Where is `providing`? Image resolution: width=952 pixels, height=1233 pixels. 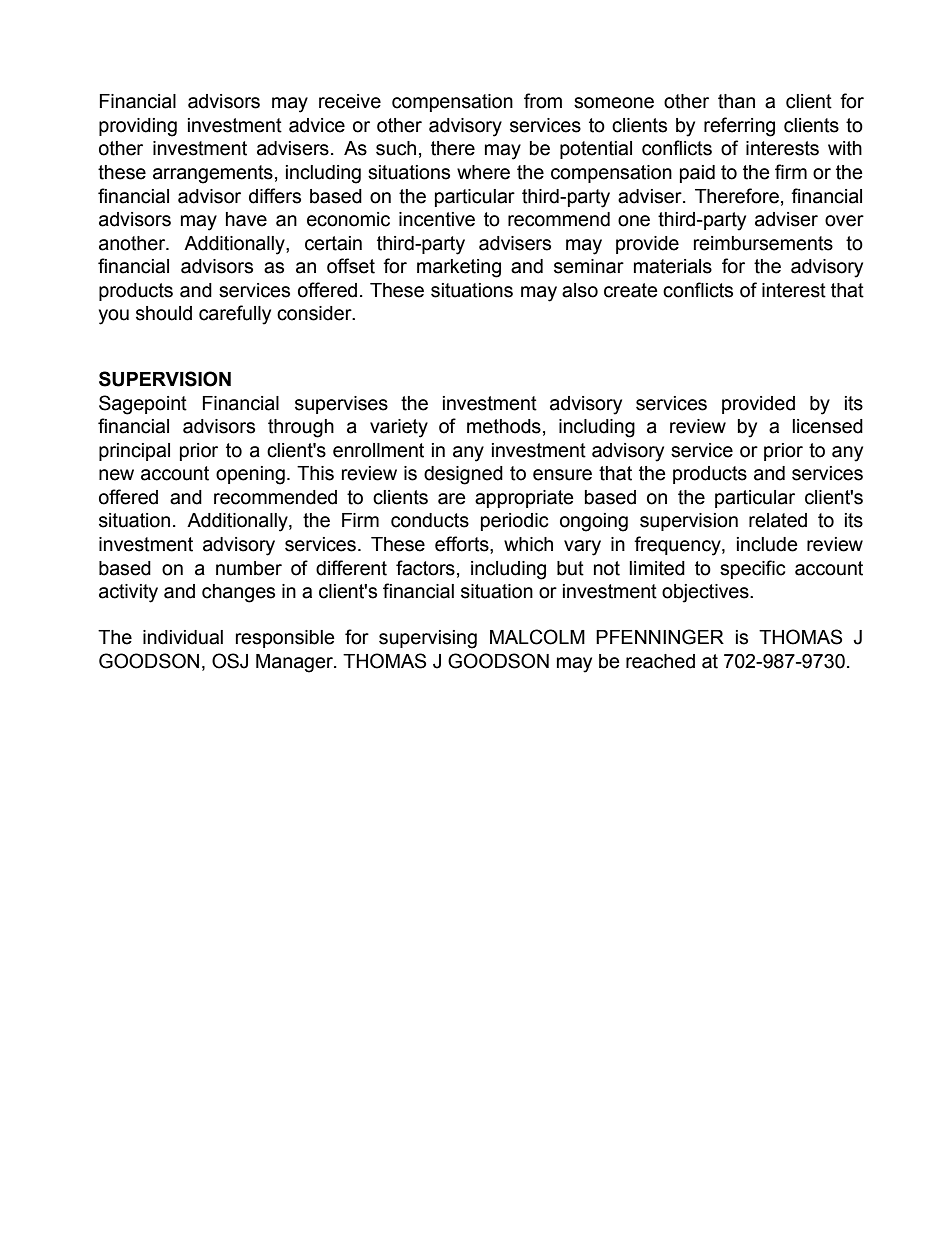 providing is located at coordinates (138, 127).
